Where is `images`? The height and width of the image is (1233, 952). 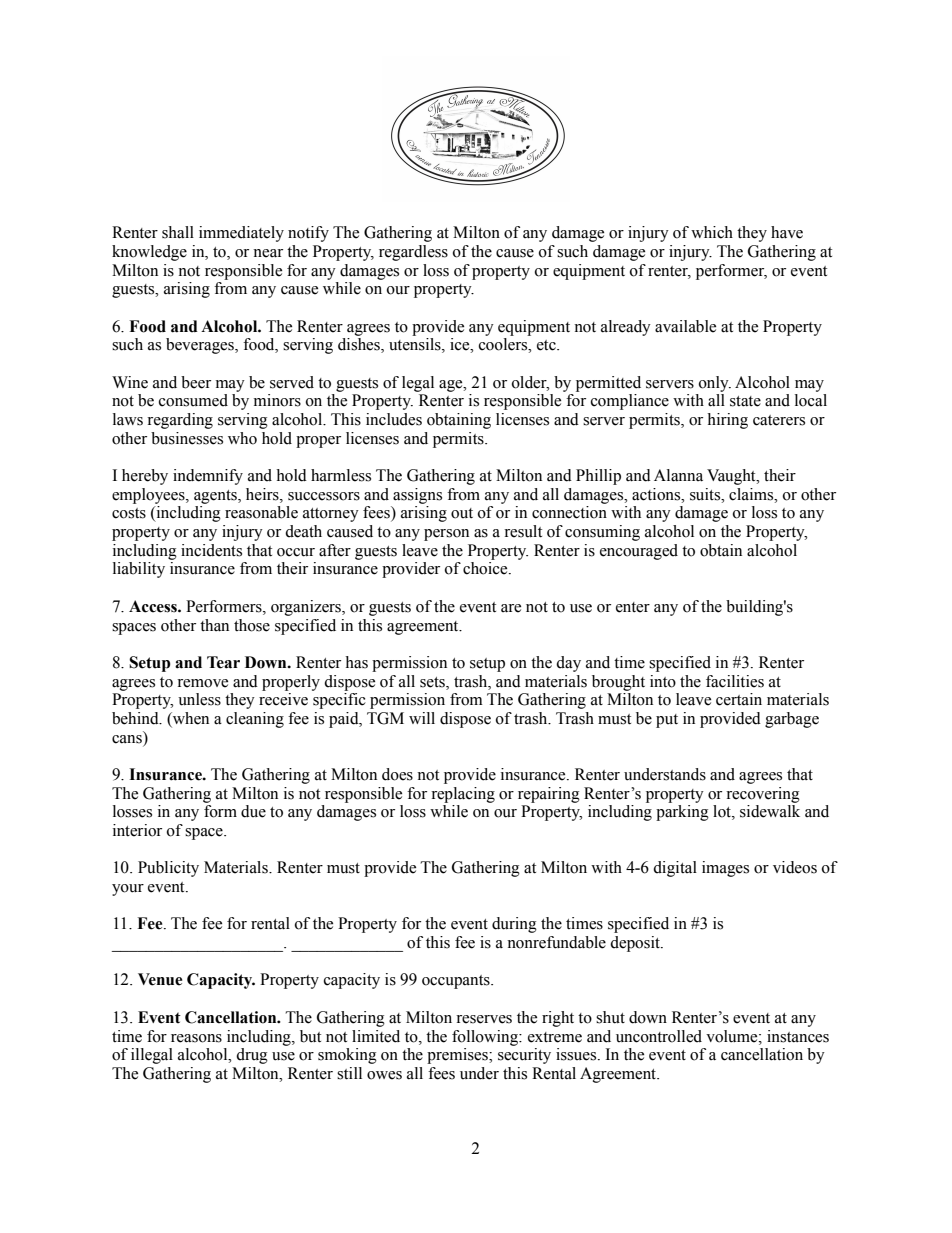
images is located at coordinates (725, 869).
